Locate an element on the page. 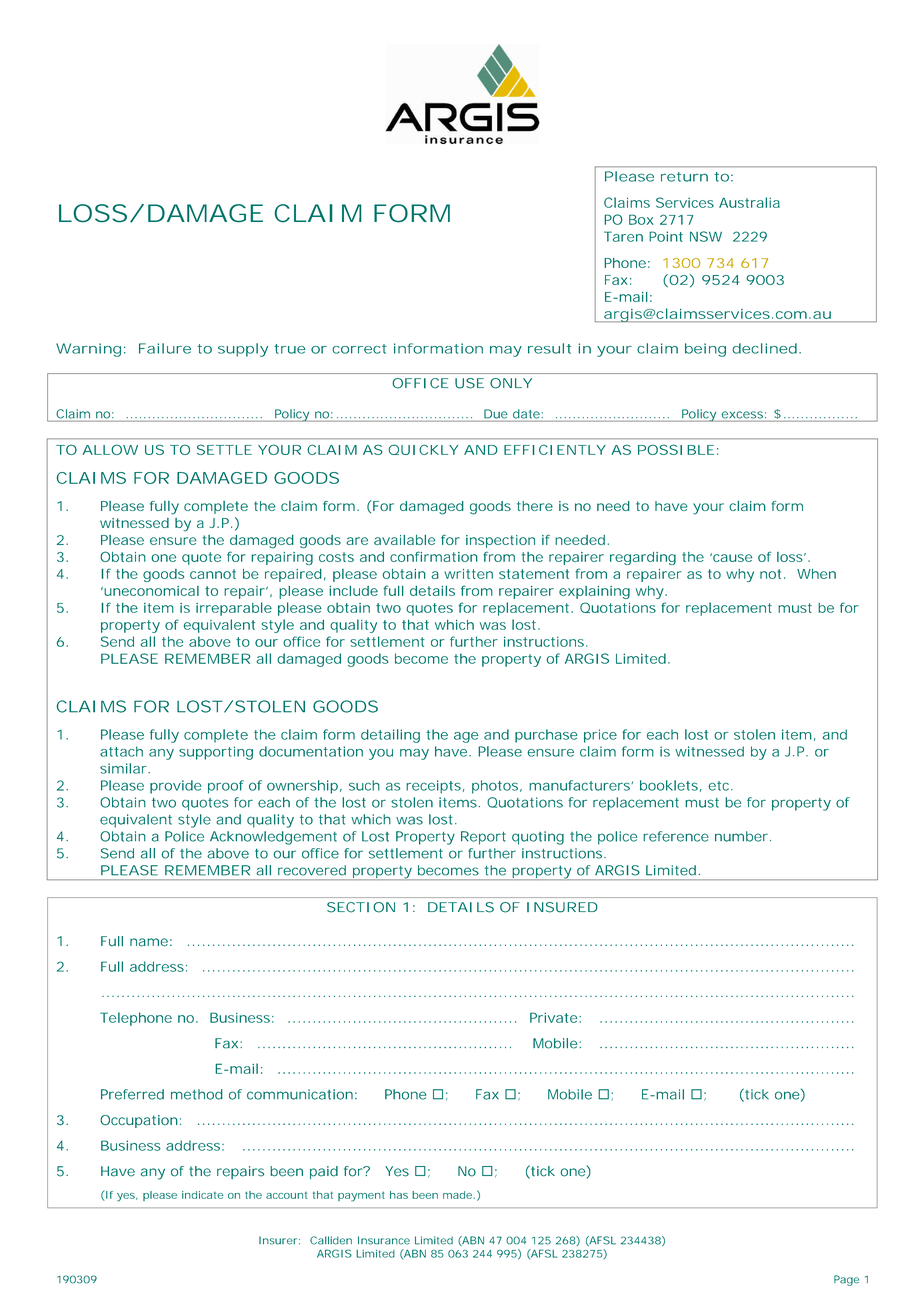  etc is located at coordinates (720, 786).
